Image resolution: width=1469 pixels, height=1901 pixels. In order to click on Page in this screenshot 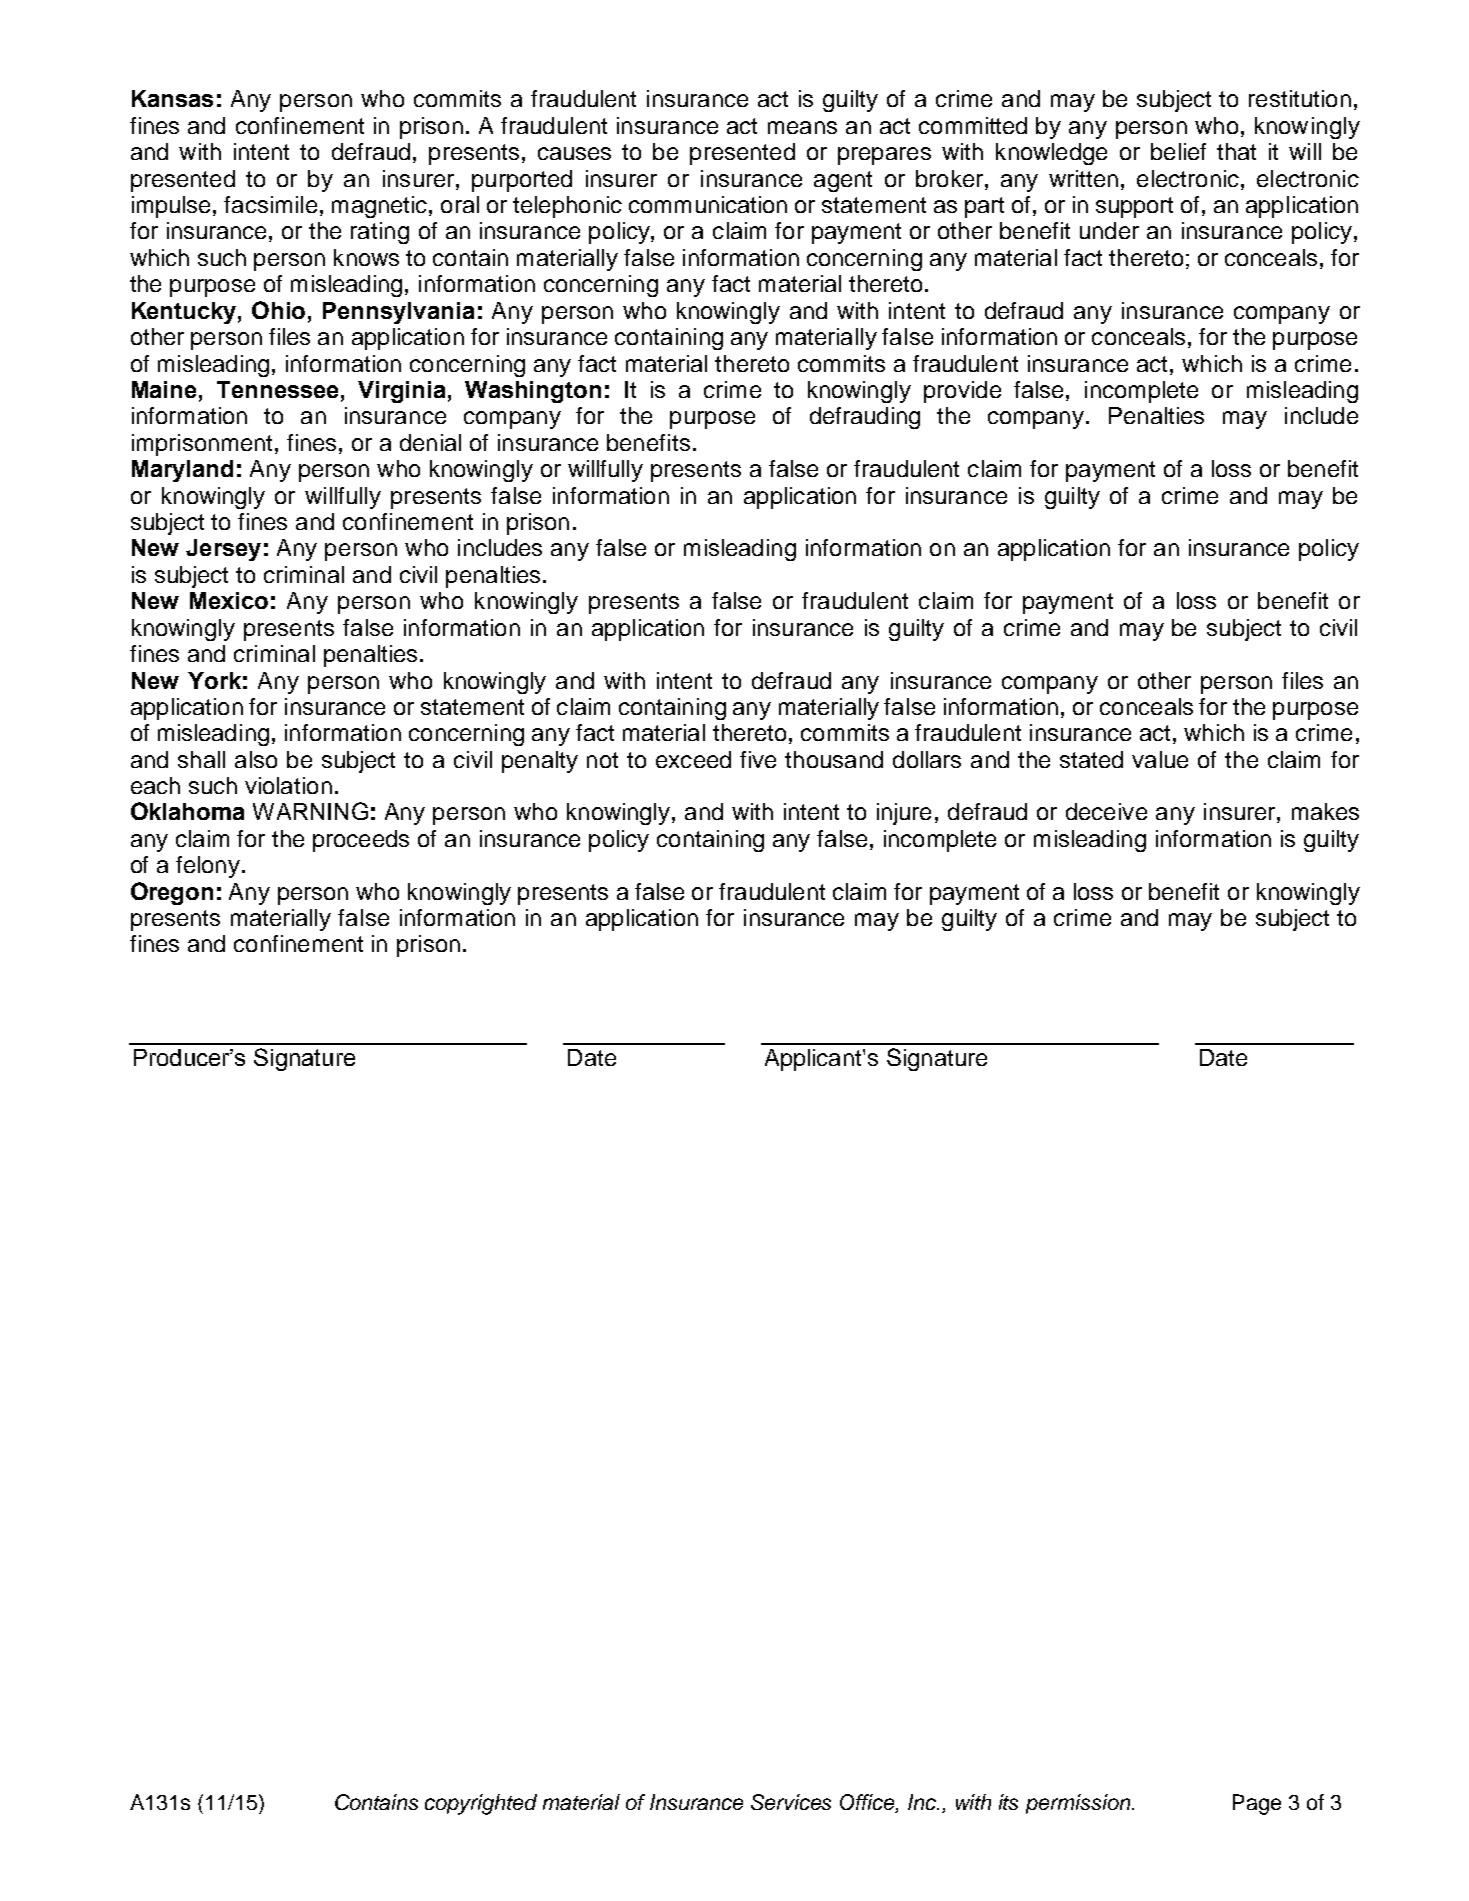, I will do `click(1257, 1804)`.
